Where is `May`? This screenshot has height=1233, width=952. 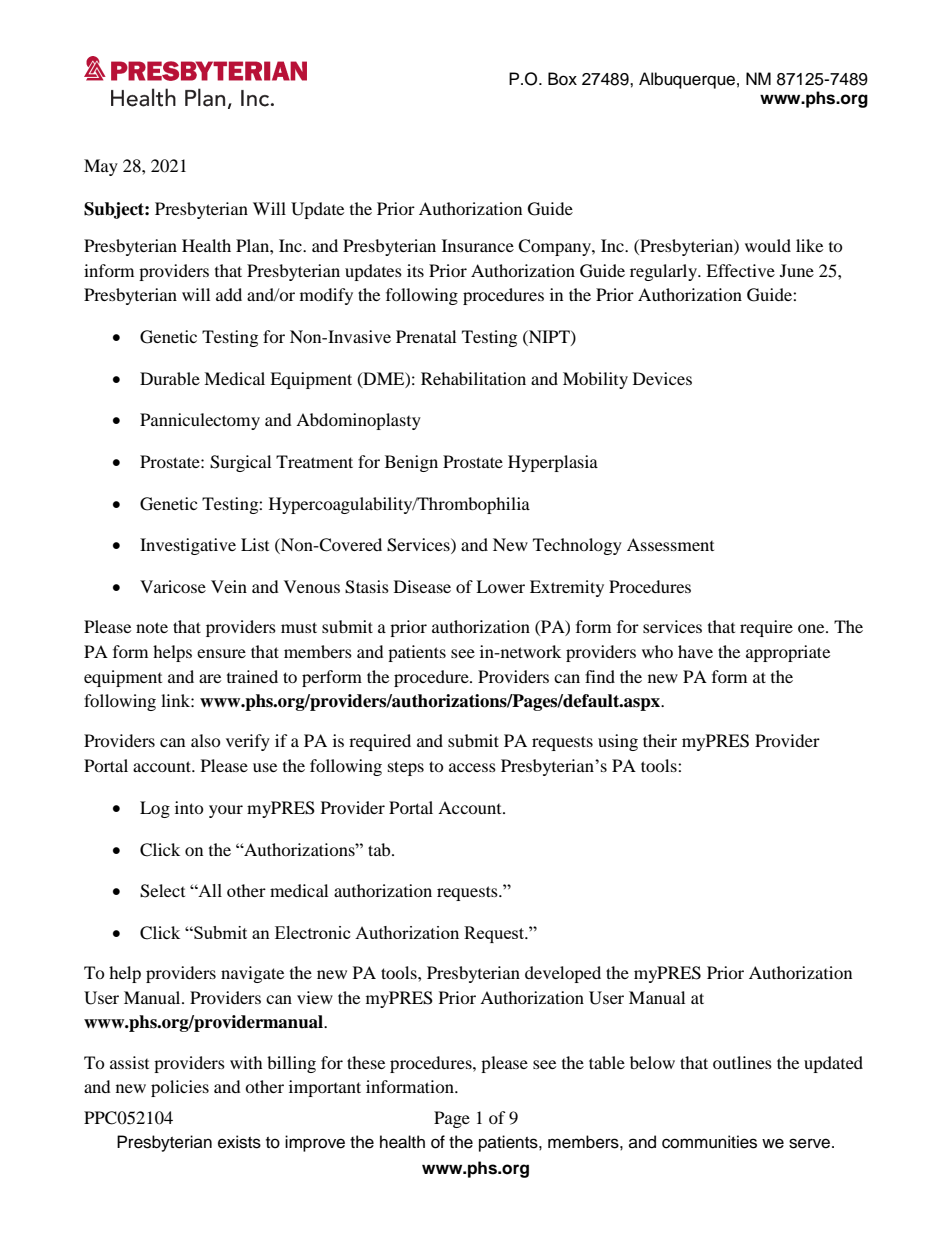
May is located at coordinates (101, 167).
